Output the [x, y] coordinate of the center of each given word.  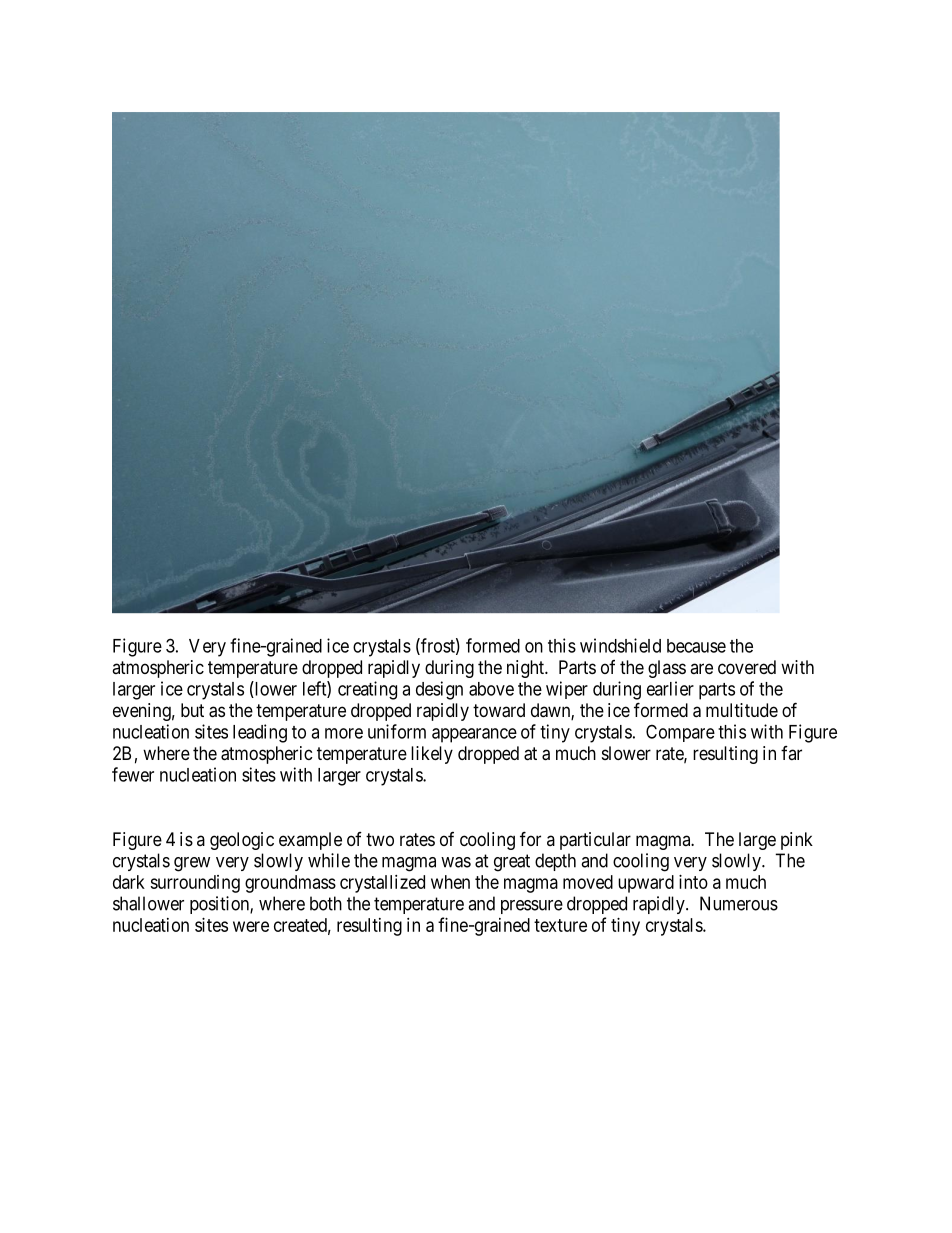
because [696, 646]
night [527, 669]
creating [367, 690]
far [791, 753]
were [251, 926]
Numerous [739, 903]
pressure [532, 907]
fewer [133, 774]
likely [432, 755]
